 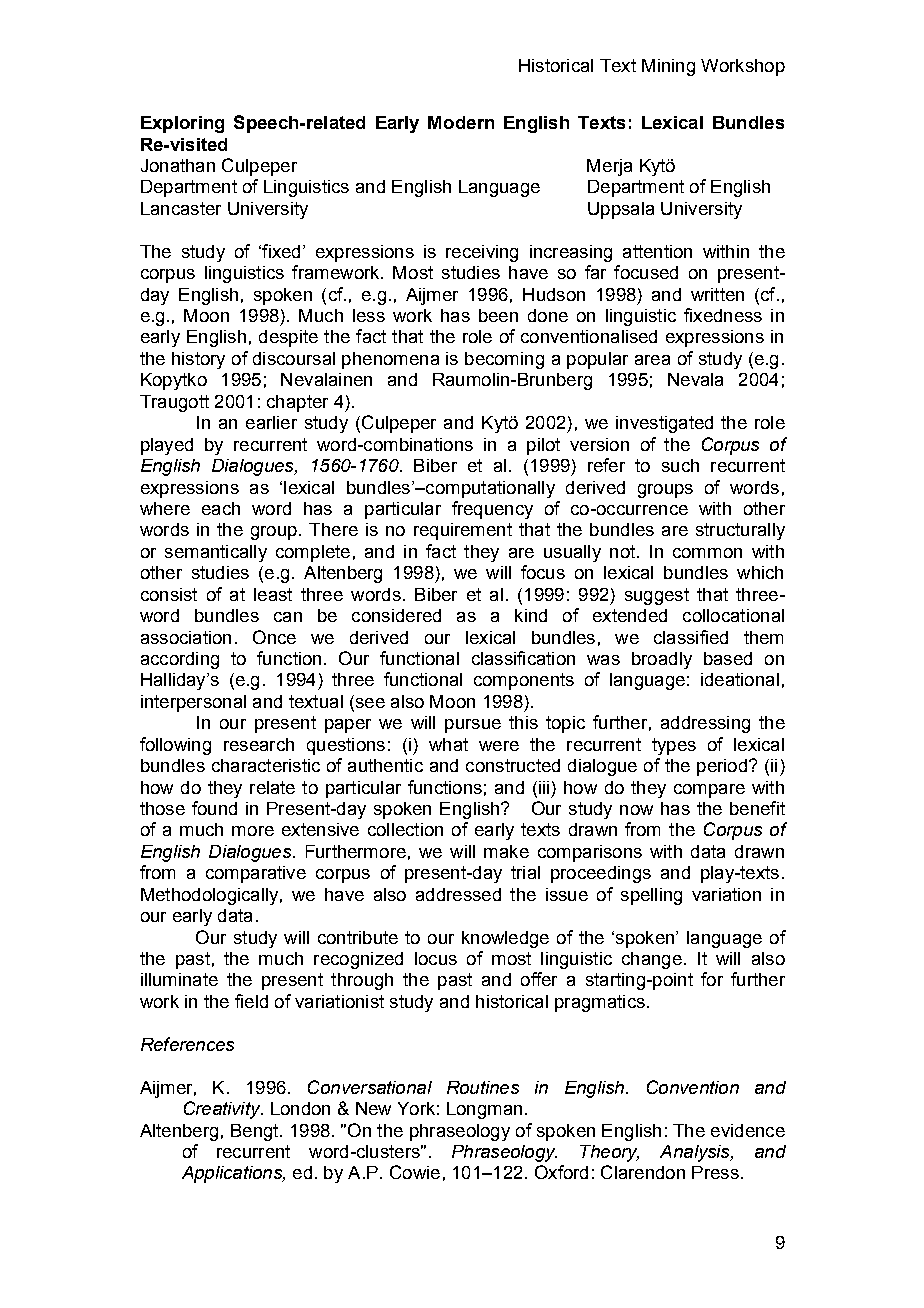 What do you see at coordinates (709, 791) in the screenshot?
I see `compare` at bounding box center [709, 791].
